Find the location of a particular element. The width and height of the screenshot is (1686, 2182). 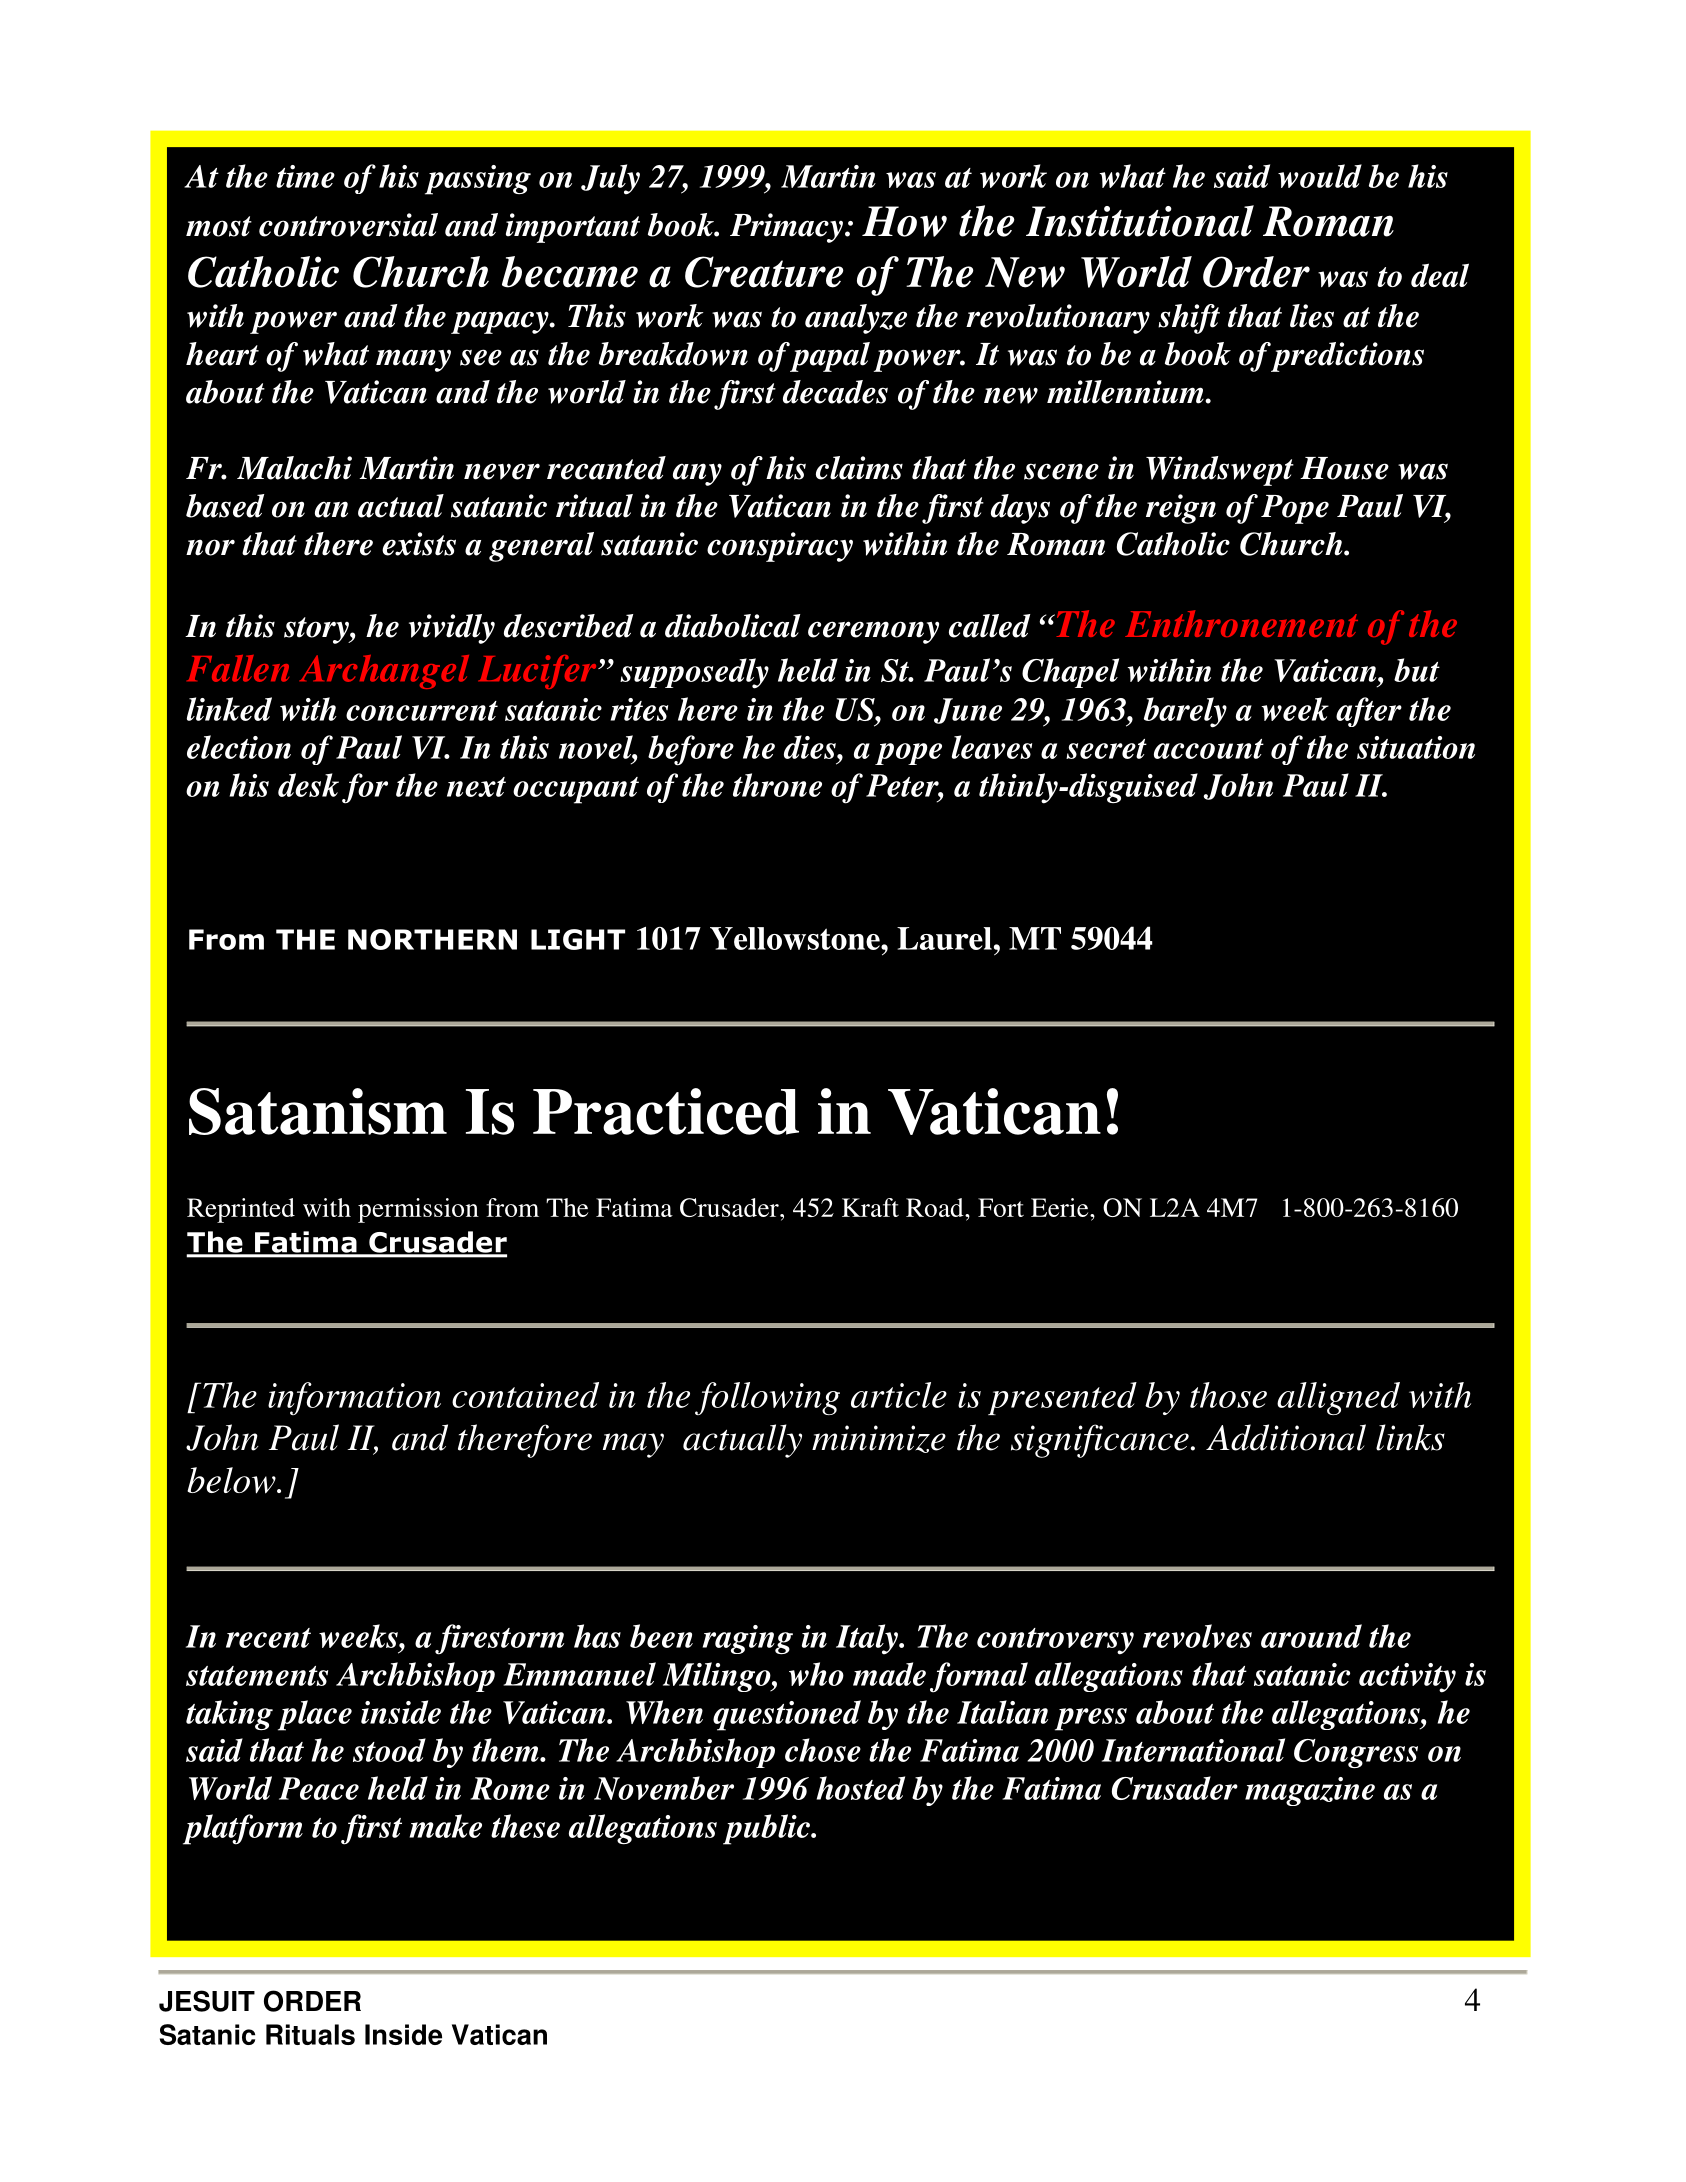

ceremony is located at coordinates (873, 632).
